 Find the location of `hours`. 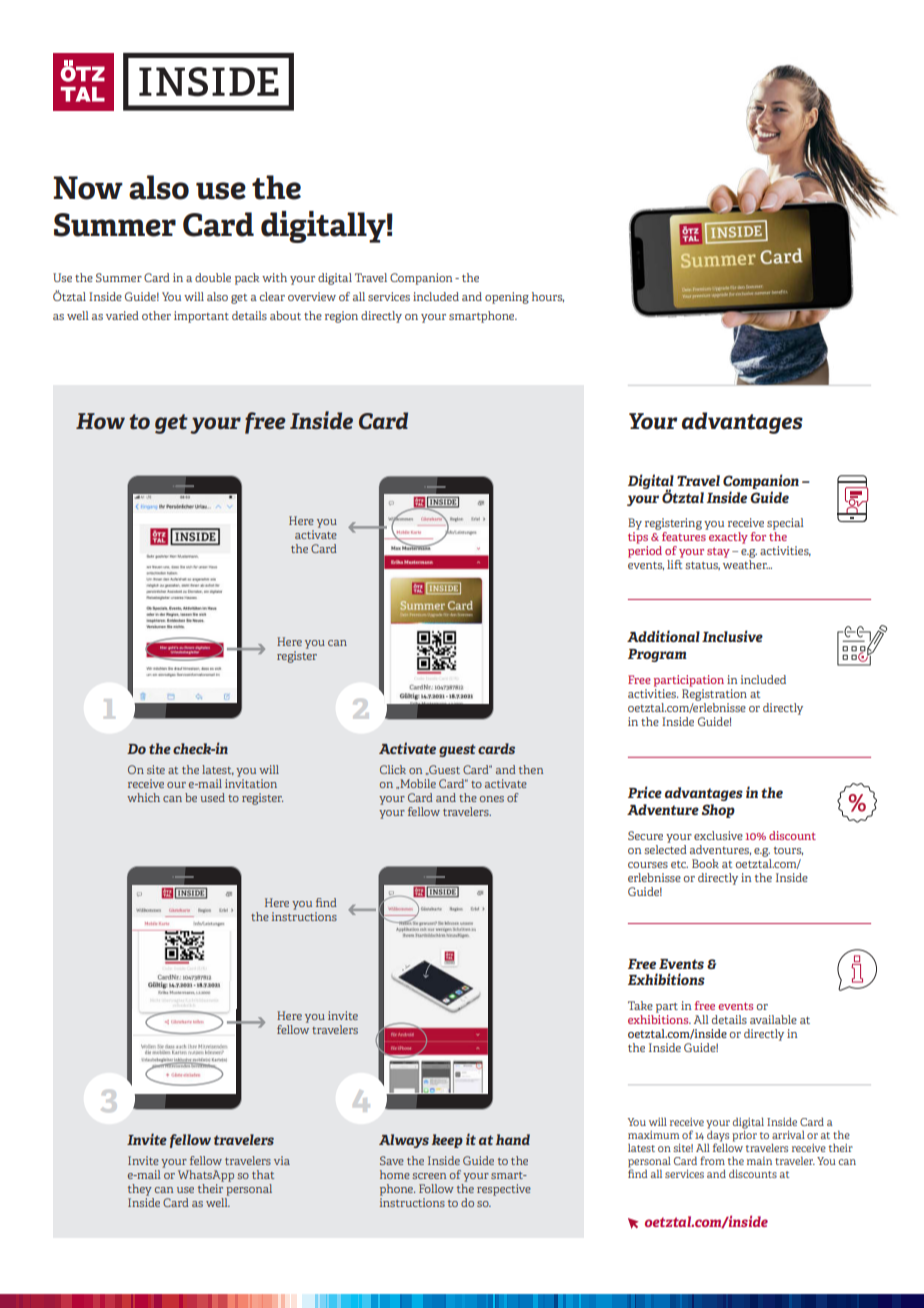

hours is located at coordinates (548, 297).
